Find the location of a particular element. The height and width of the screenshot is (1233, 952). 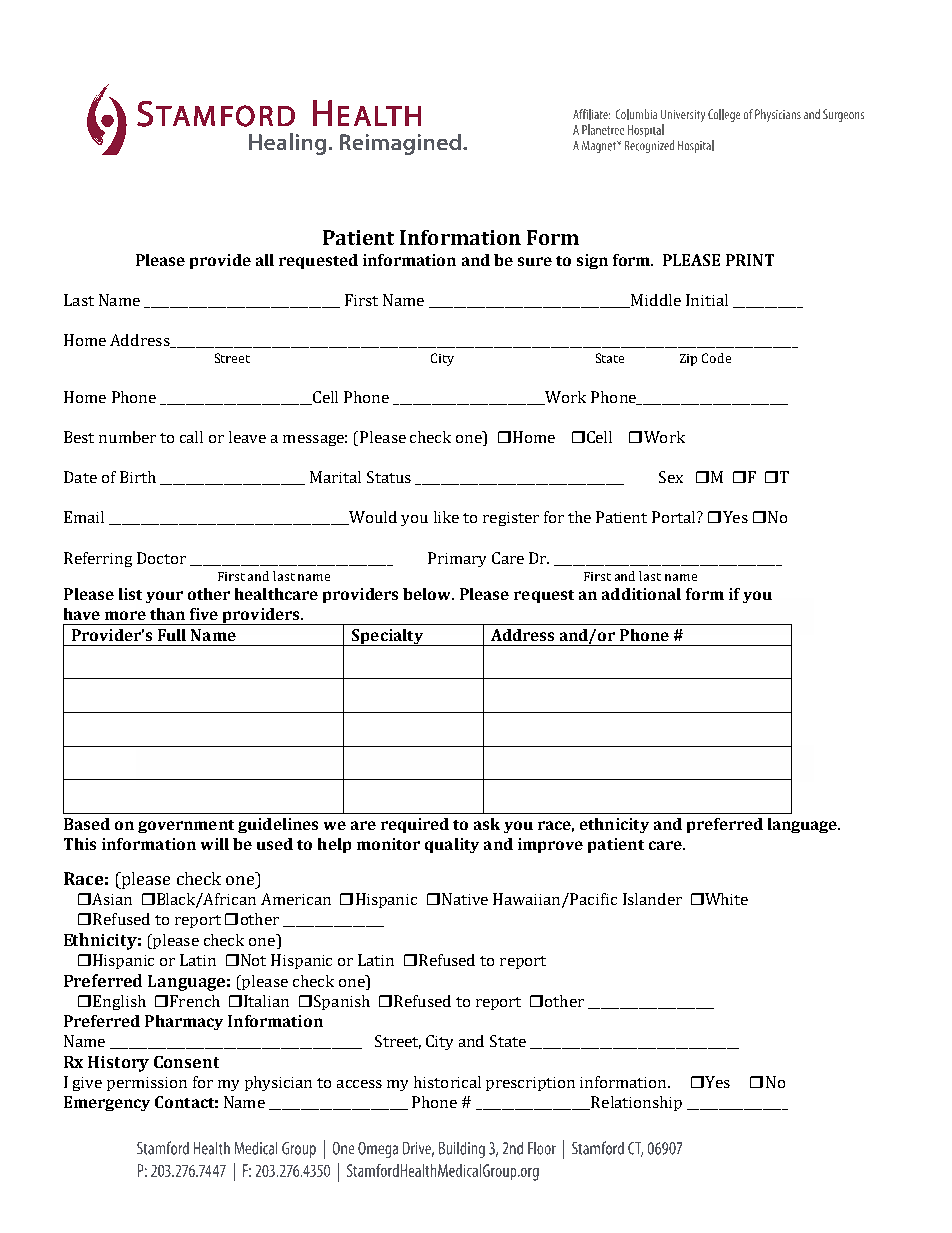

Islander is located at coordinates (652, 899).
